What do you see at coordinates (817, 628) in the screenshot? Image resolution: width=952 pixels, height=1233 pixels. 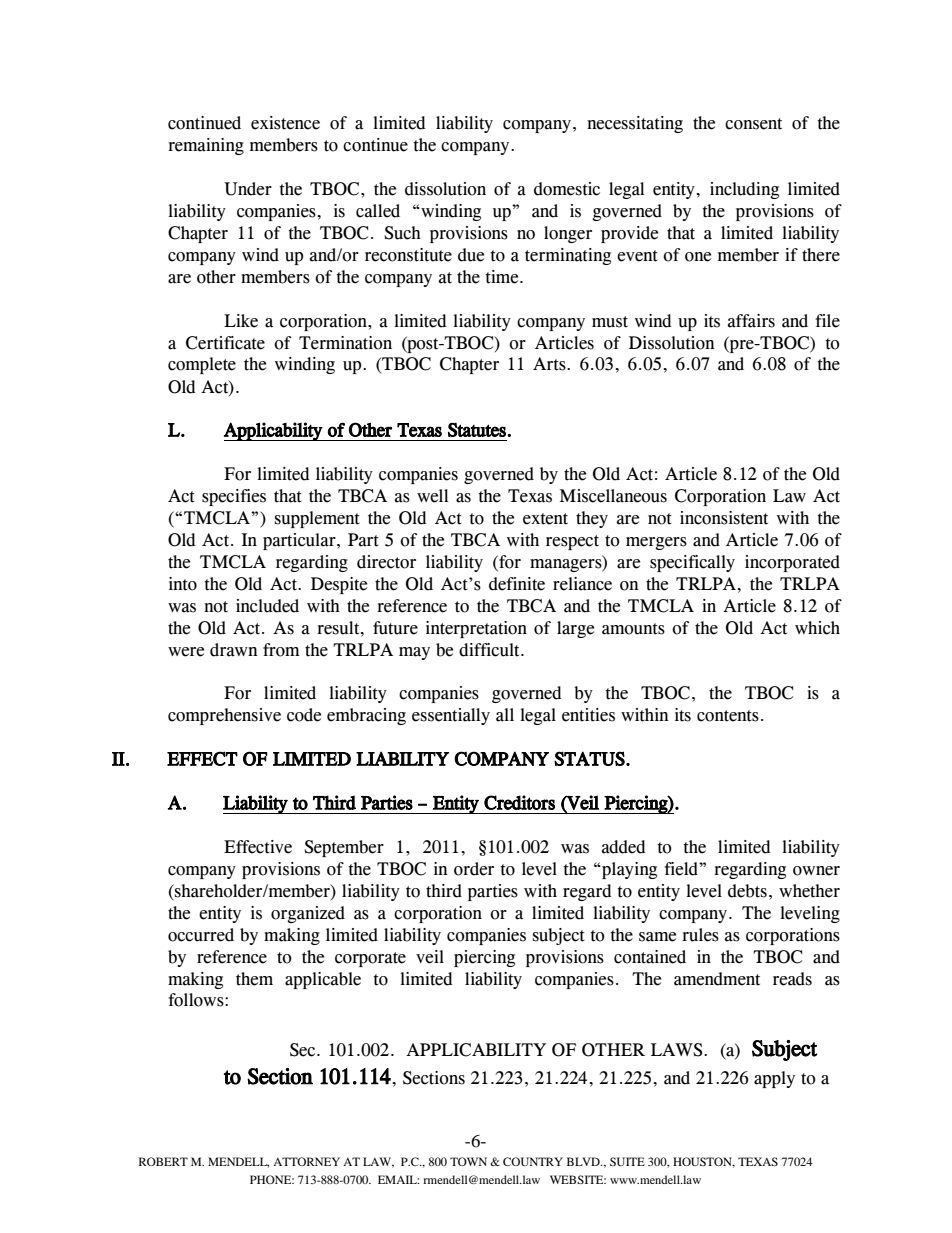 I see `which` at bounding box center [817, 628].
